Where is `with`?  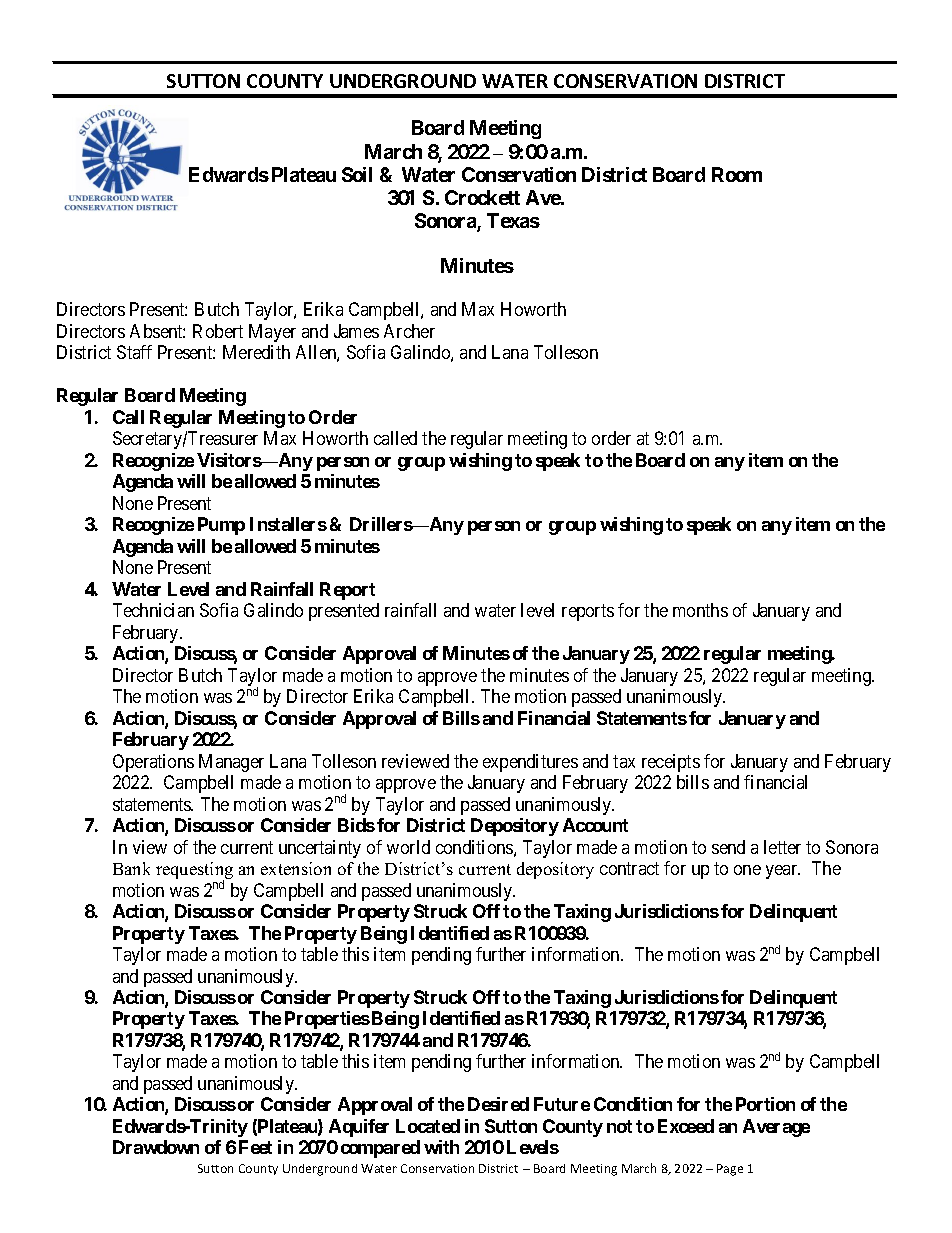 with is located at coordinates (441, 1147).
